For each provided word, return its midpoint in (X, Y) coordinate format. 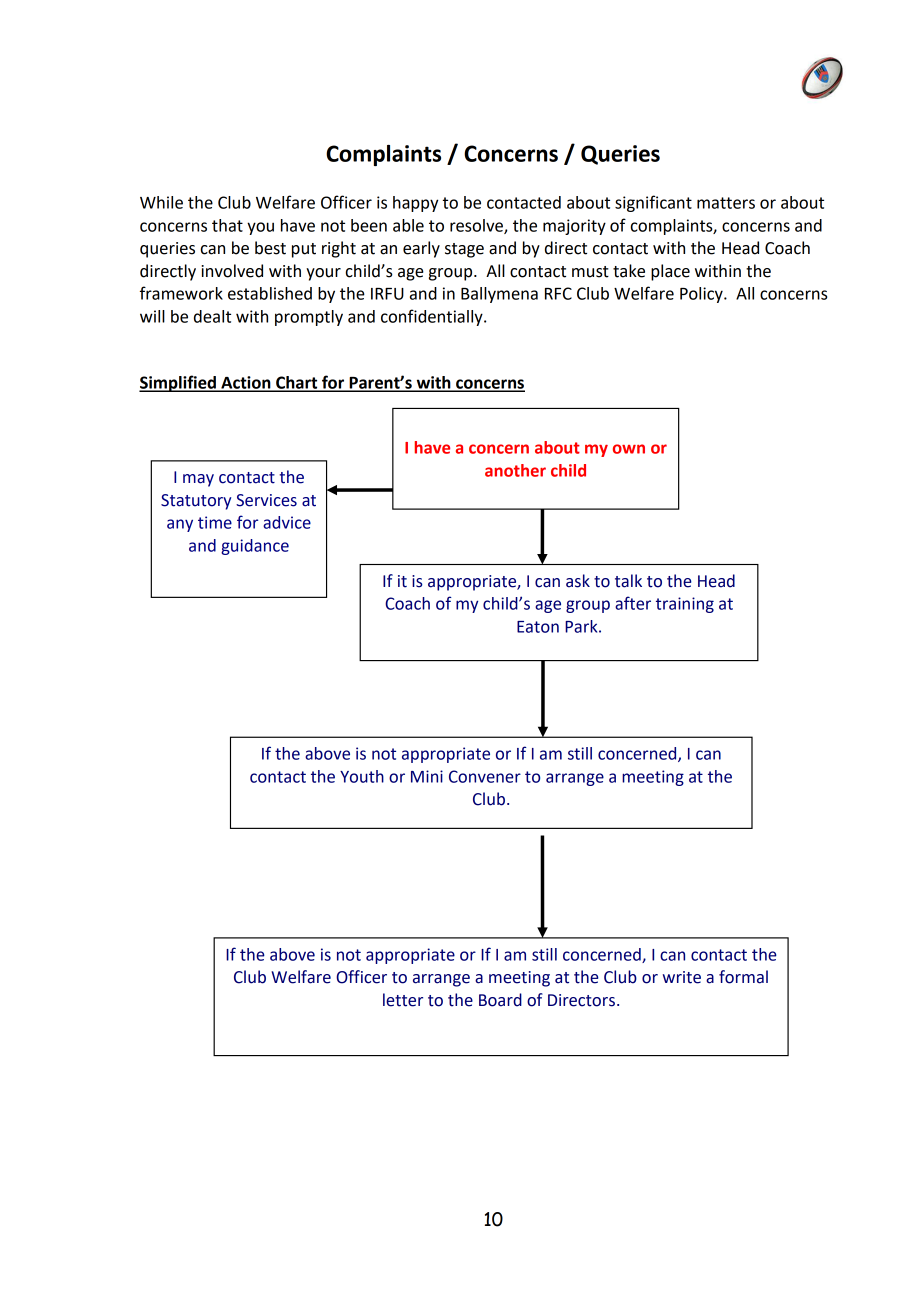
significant (653, 203)
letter (403, 1000)
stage (464, 250)
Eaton (538, 627)
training (685, 605)
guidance (255, 547)
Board (500, 1000)
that (227, 225)
